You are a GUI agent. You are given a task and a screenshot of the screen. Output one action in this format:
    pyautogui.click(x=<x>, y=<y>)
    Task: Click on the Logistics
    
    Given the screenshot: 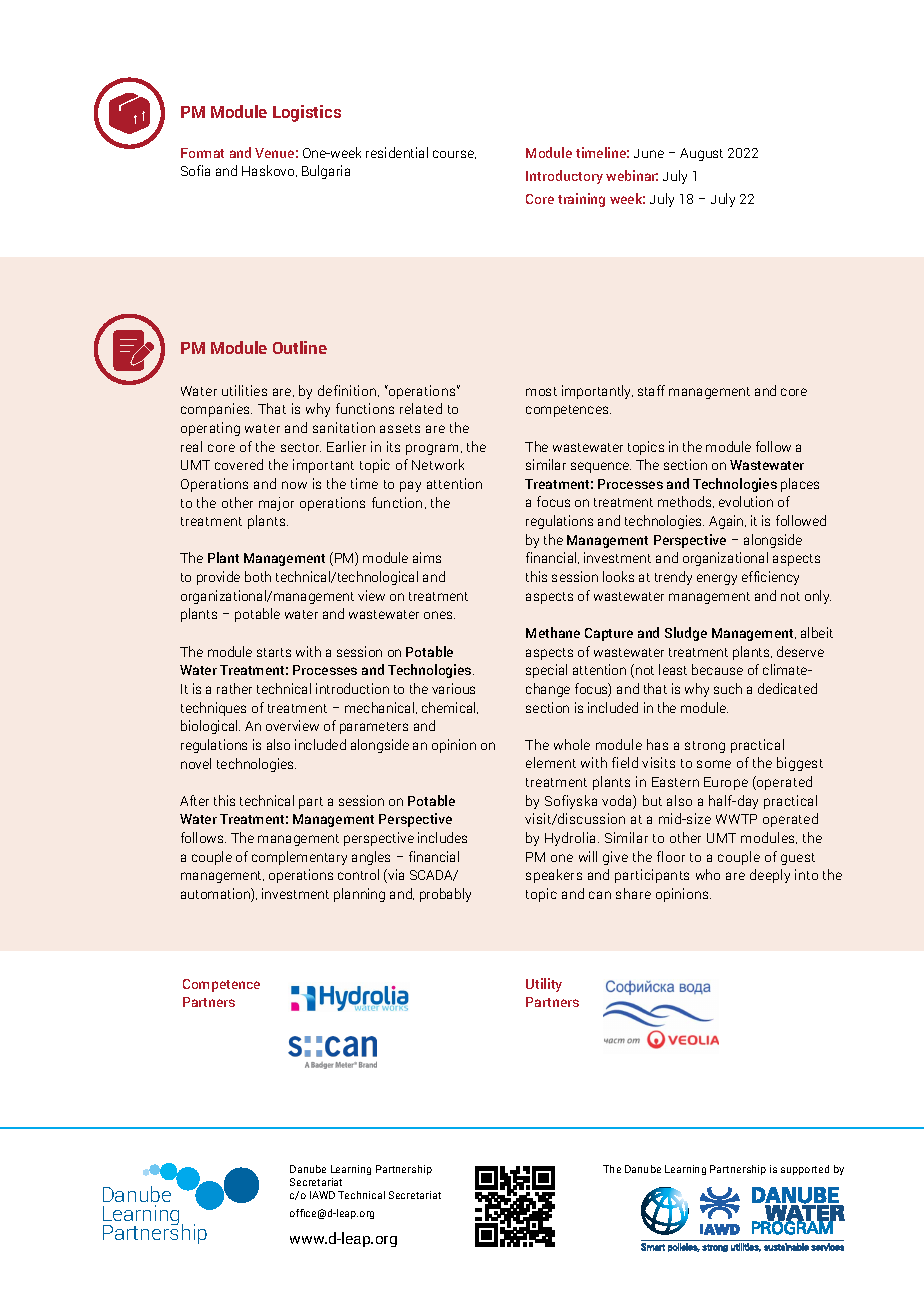 What is the action you would take?
    pyautogui.click(x=307, y=113)
